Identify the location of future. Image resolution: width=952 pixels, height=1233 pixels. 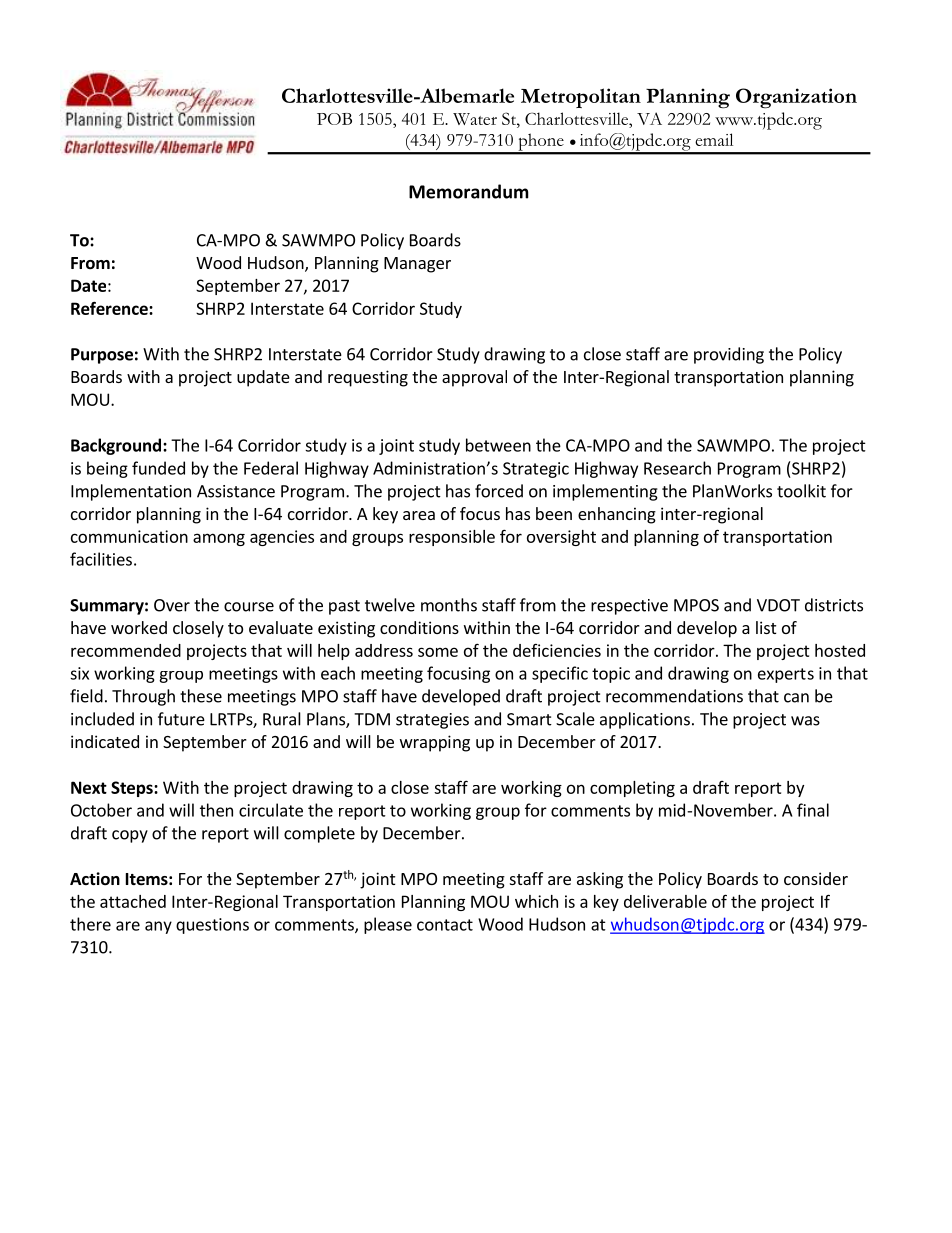
(181, 719).
